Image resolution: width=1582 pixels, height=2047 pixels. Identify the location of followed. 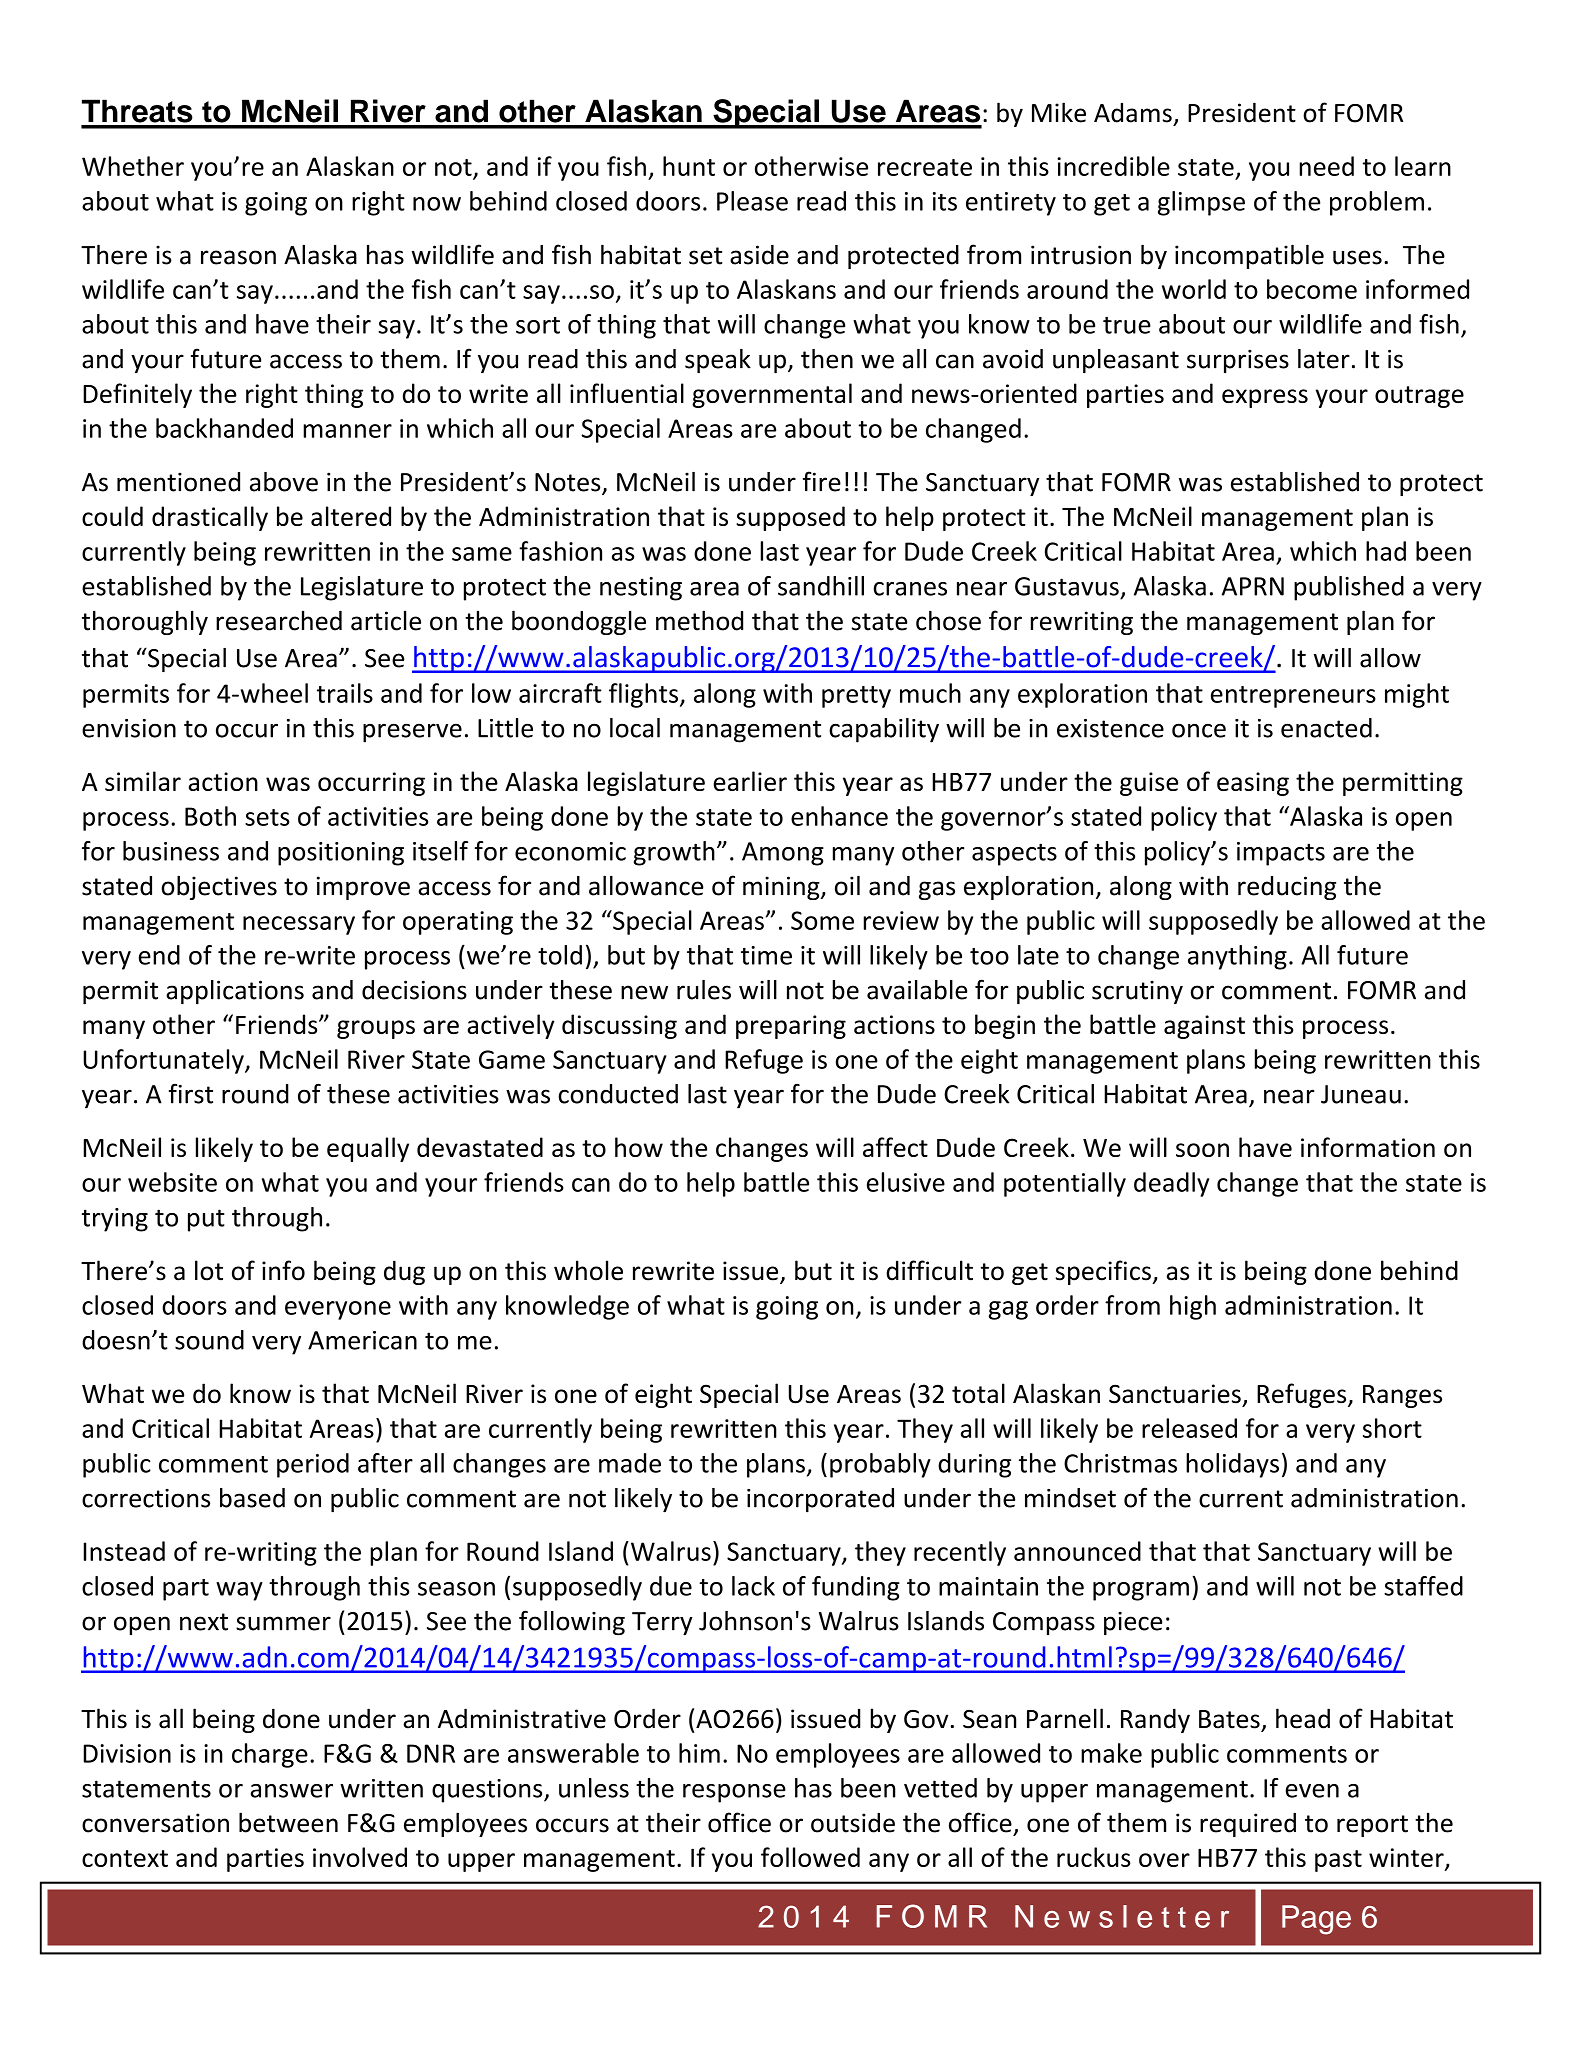
(810, 1857).
